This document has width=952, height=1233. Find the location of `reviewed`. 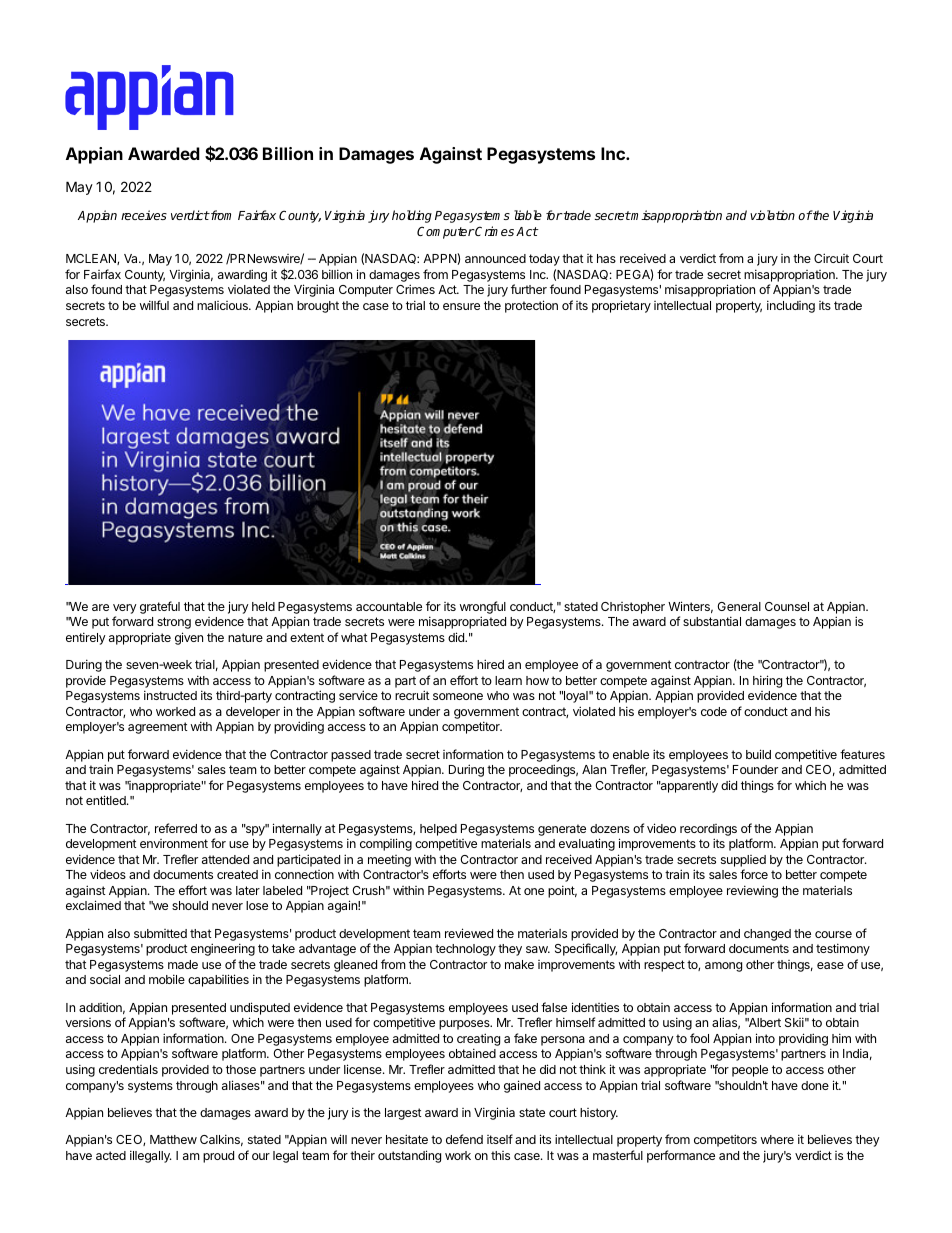

reviewed is located at coordinates (469, 933).
